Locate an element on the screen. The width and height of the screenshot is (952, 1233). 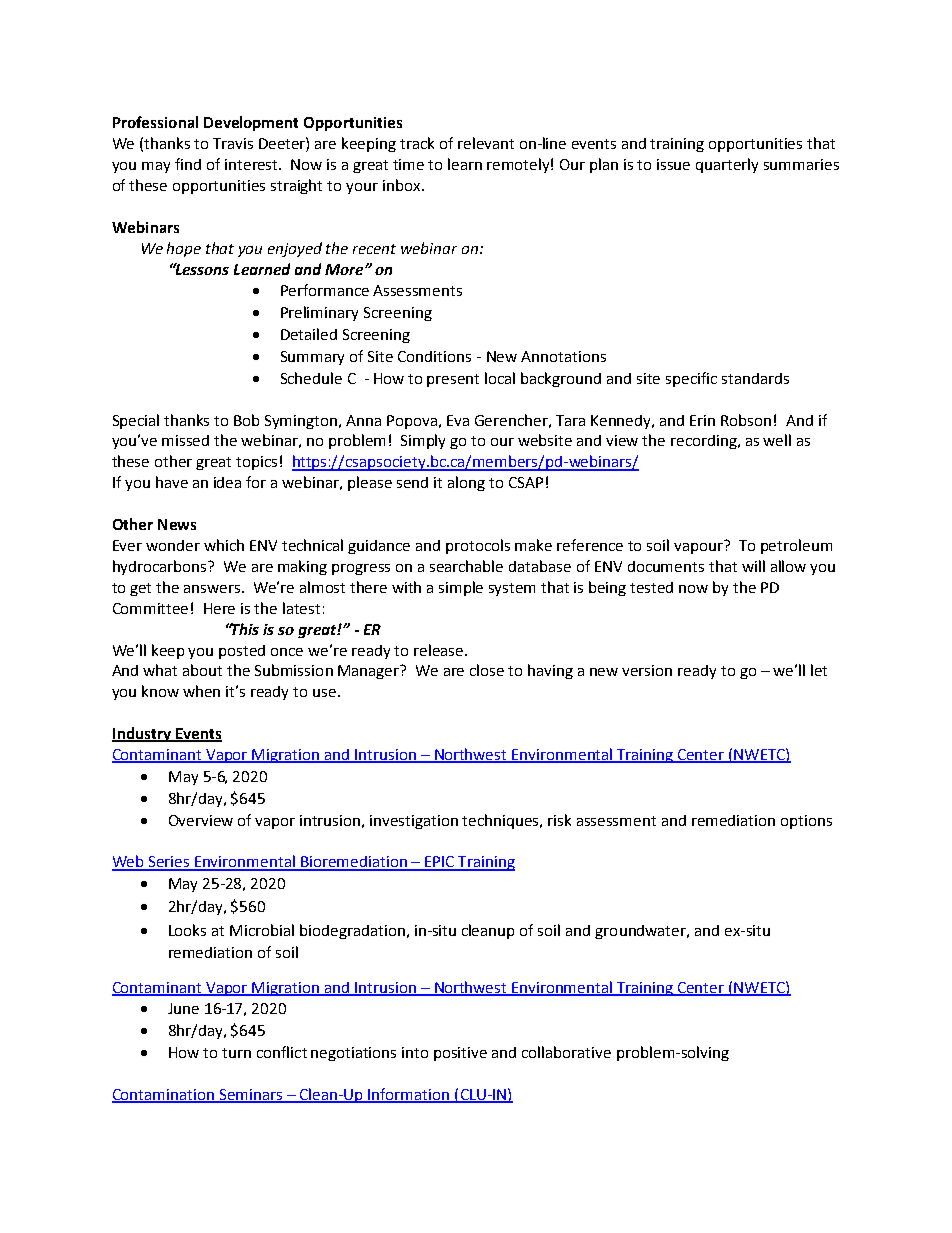
Travis is located at coordinates (233, 143).
